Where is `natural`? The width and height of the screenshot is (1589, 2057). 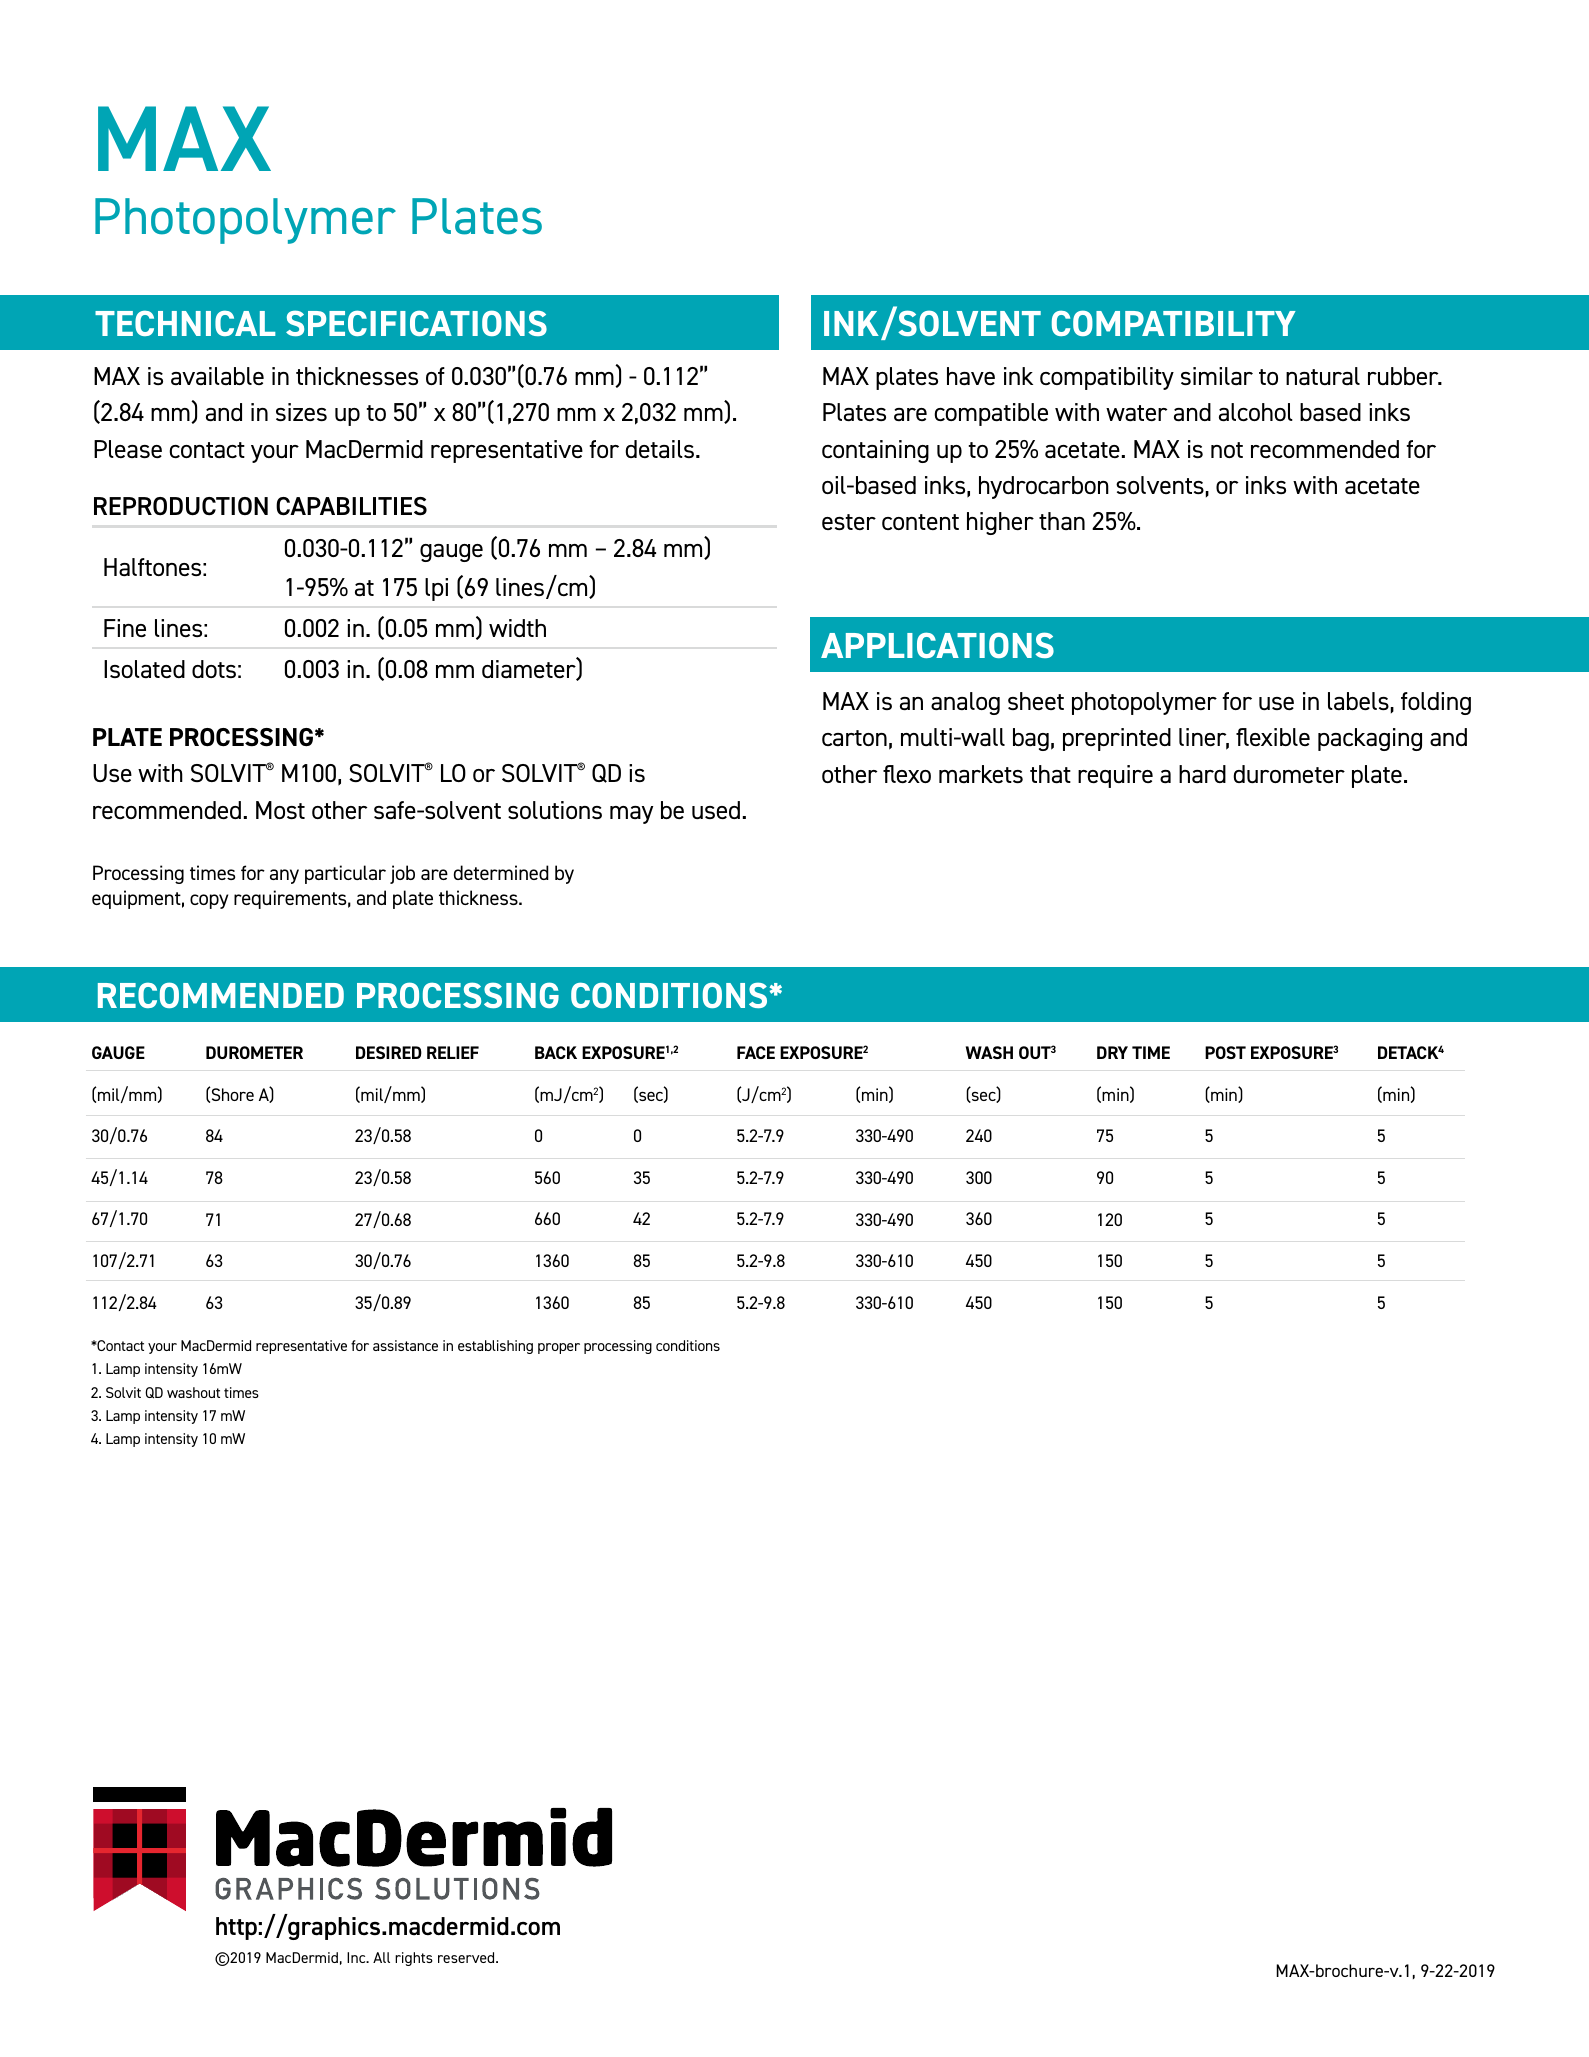 natural is located at coordinates (1323, 376).
